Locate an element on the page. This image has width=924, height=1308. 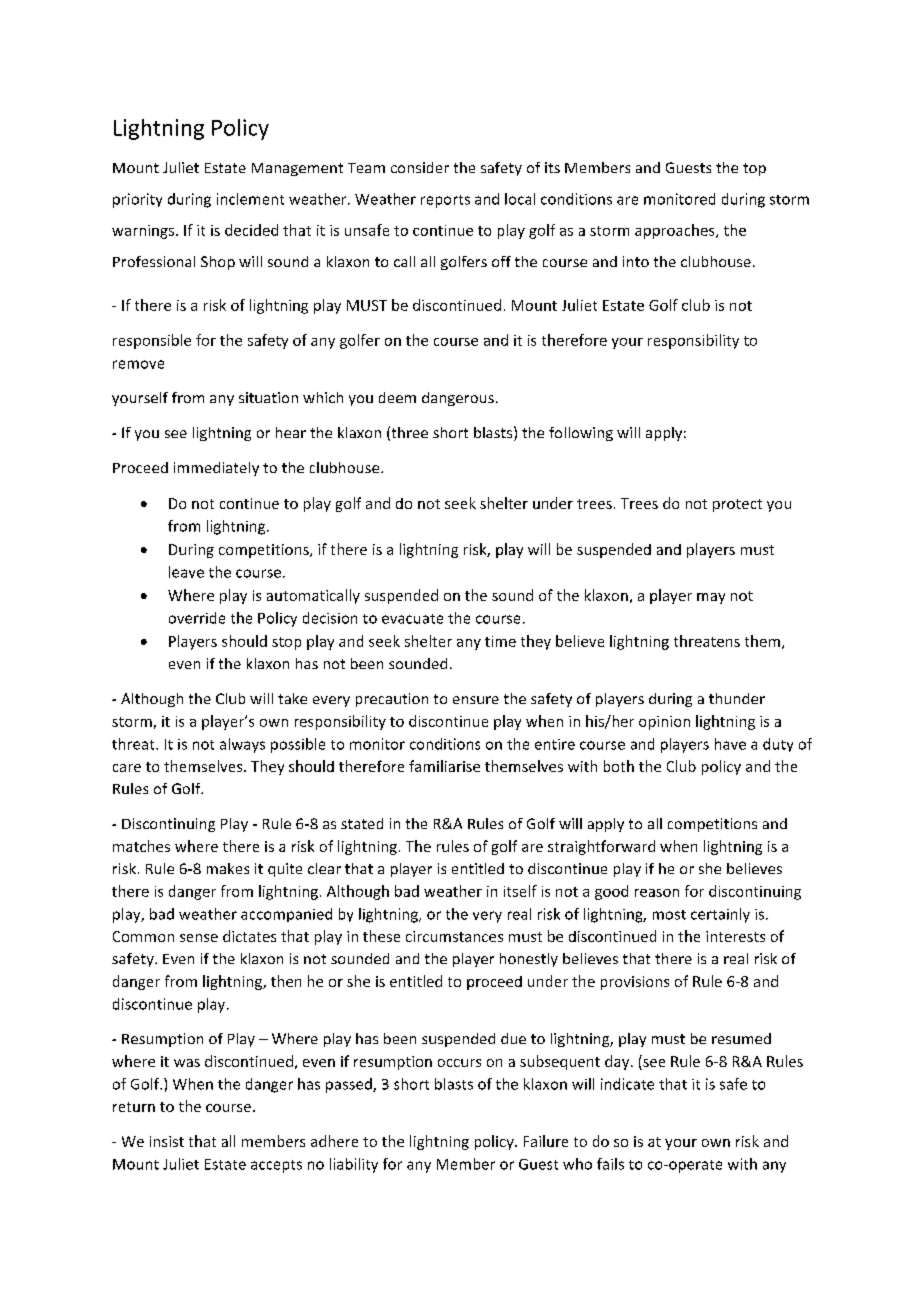
protect is located at coordinates (737, 505).
